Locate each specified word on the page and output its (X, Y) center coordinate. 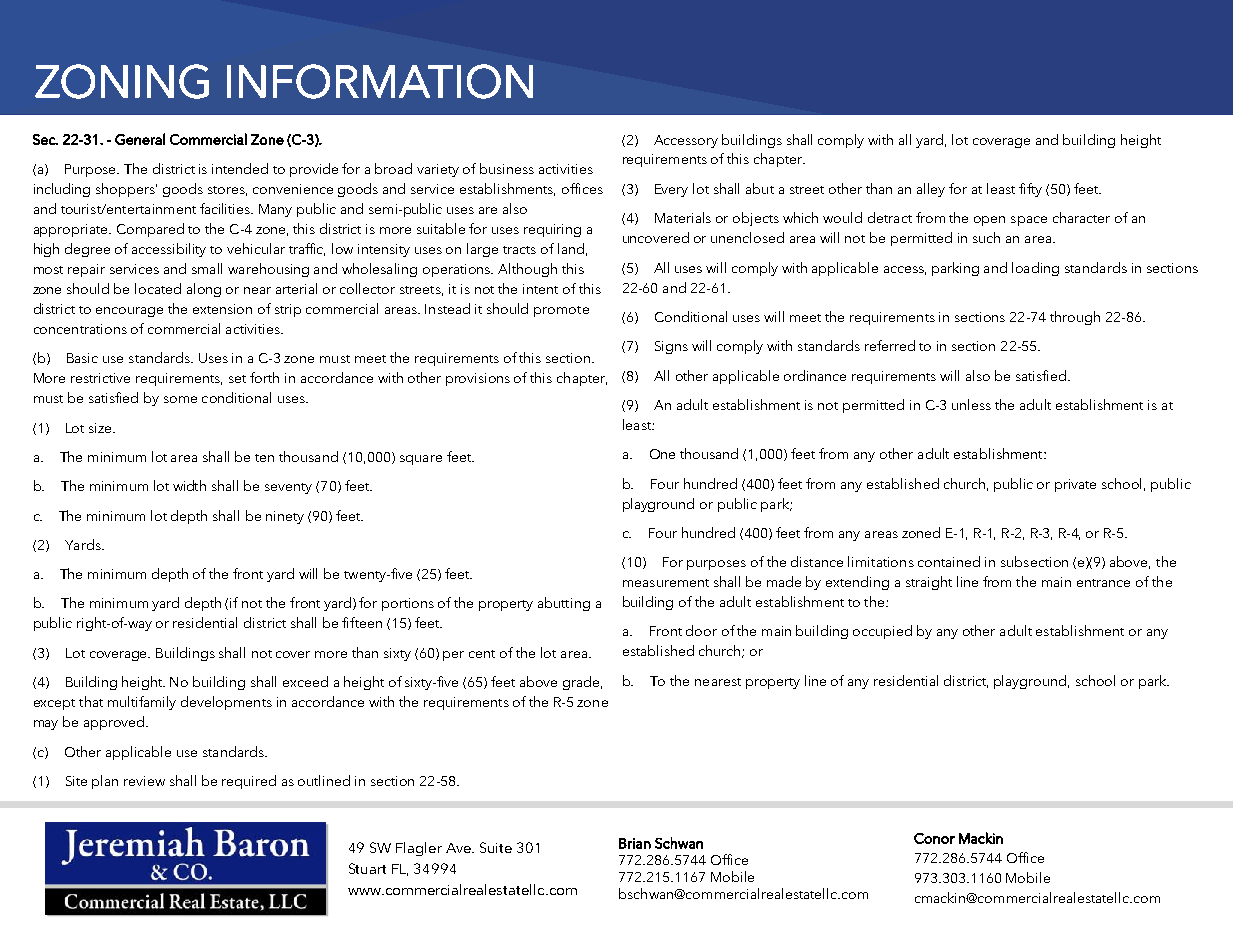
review (144, 781)
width (189, 485)
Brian (635, 843)
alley (931, 190)
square (421, 460)
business (507, 168)
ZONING (122, 81)
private (1075, 485)
